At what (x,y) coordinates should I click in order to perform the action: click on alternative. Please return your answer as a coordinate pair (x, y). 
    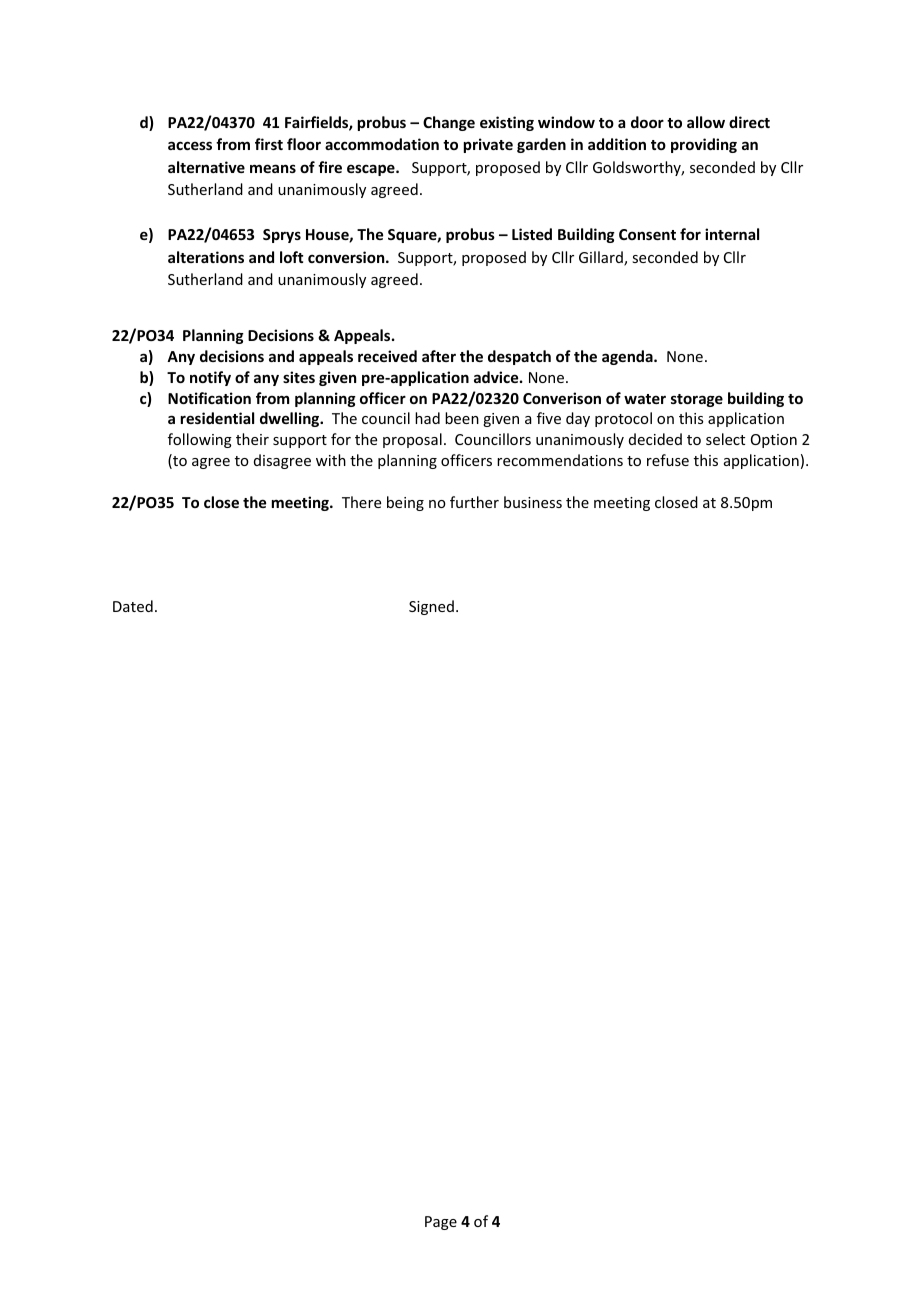
    Looking at the image, I should click on (206, 167).
